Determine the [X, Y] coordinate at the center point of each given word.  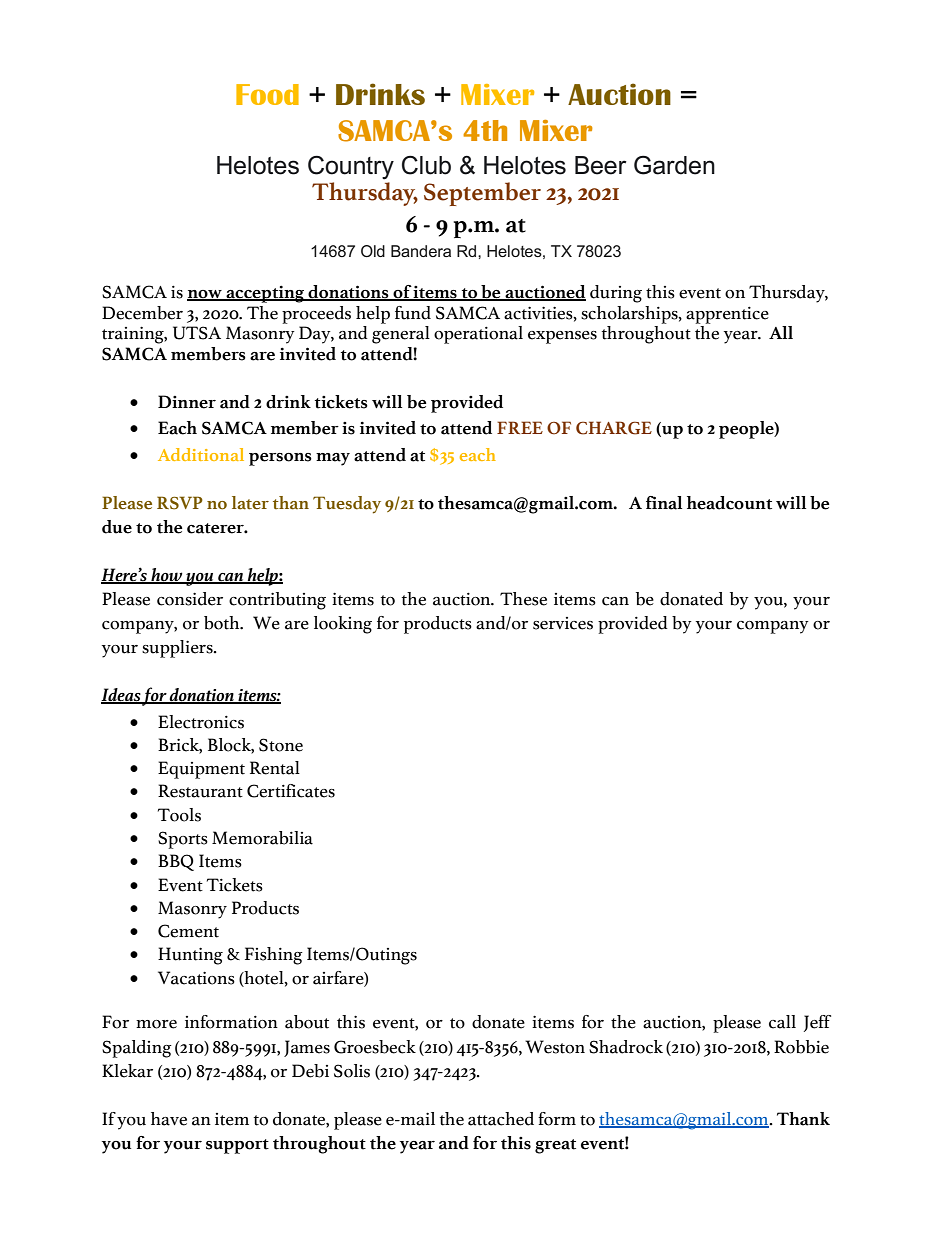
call [782, 1022]
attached [501, 1119]
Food [267, 94]
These [523, 599]
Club [426, 165]
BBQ [176, 862]
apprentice [727, 315]
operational [478, 335]
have [169, 1119]
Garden [674, 165]
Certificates [291, 791]
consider [190, 599]
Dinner [187, 402]
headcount [729, 503]
